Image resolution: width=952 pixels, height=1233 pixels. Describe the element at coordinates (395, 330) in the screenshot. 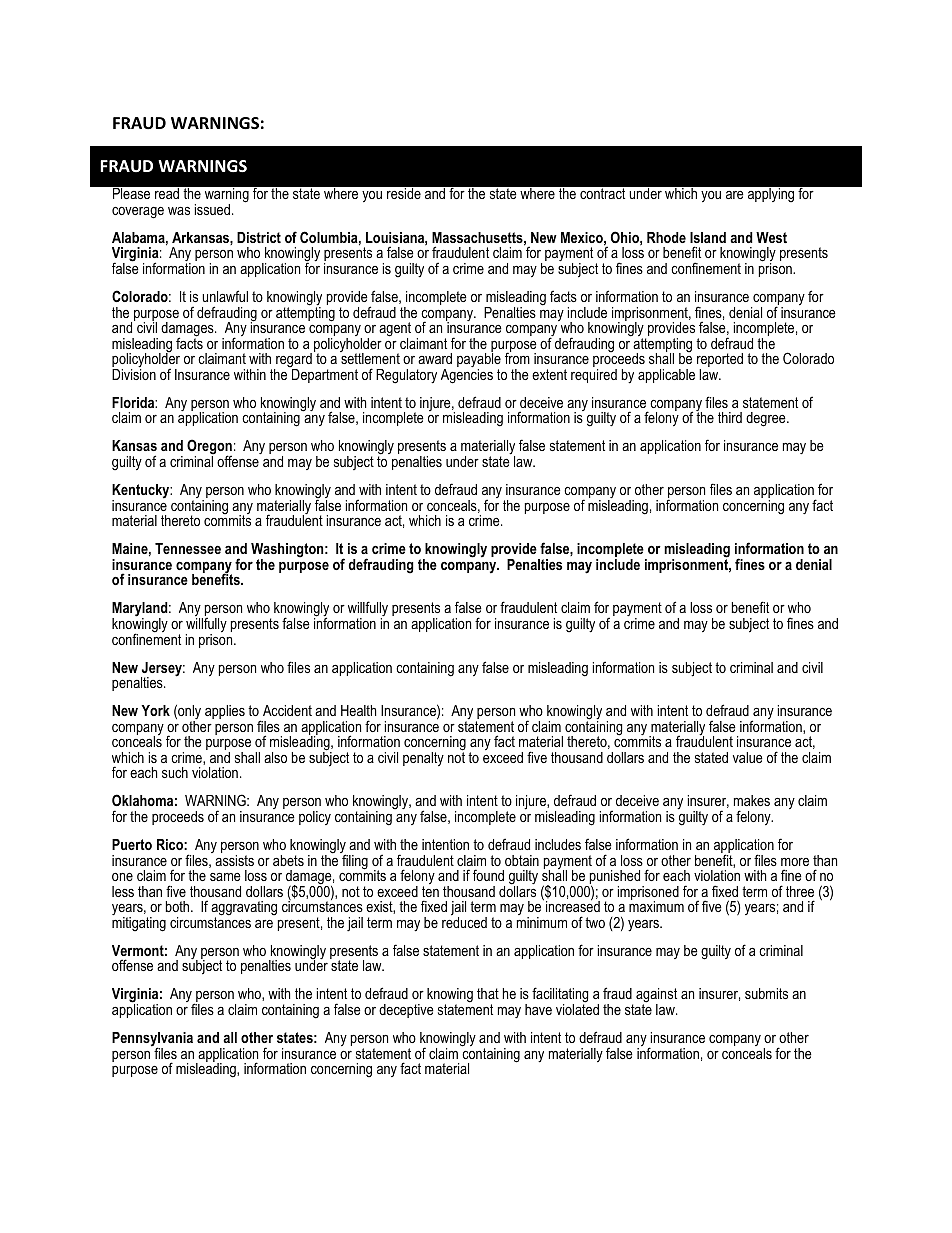

I see `agent` at that location.
